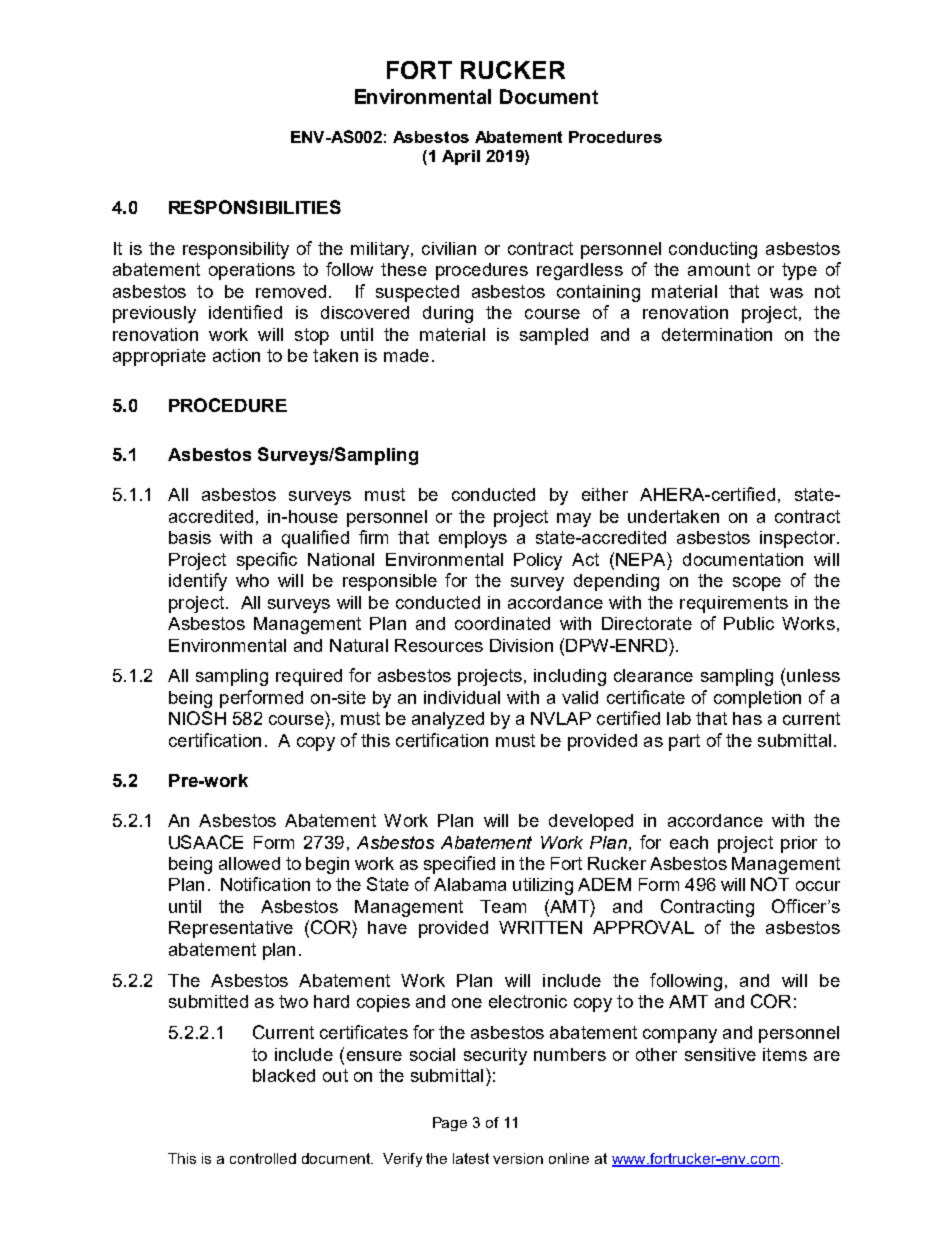 Image resolution: width=952 pixels, height=1233 pixels. I want to click on RESPONSIBILITIES, so click(255, 207).
